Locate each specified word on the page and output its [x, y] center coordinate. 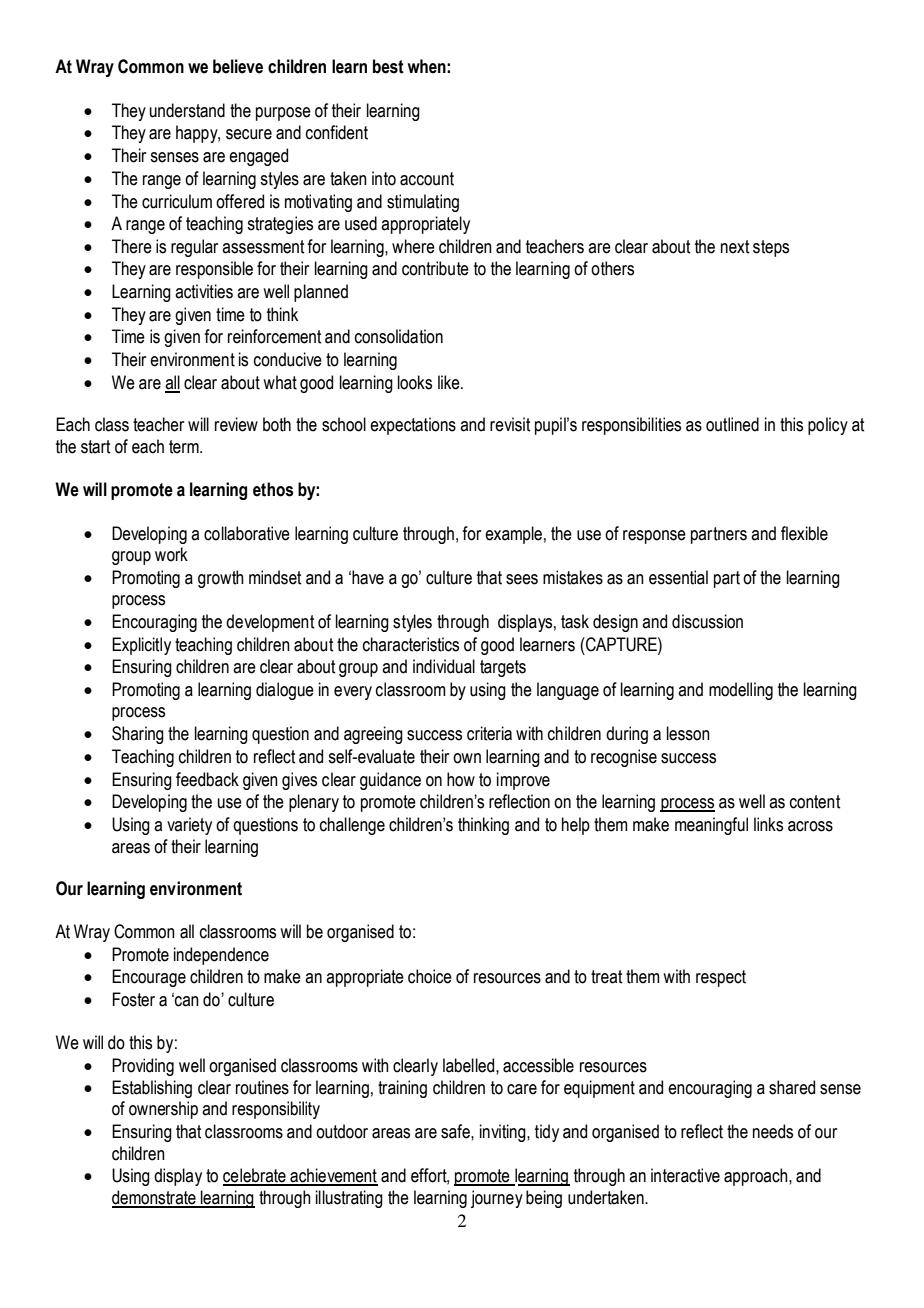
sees [522, 579]
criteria [489, 733]
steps [771, 248]
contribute [435, 268]
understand [187, 110]
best [388, 66]
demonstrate [155, 1198]
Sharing [138, 735]
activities [204, 291]
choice [430, 976]
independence [221, 956]
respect [721, 978]
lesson [688, 733]
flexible [804, 533]
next [735, 247]
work [171, 554]
